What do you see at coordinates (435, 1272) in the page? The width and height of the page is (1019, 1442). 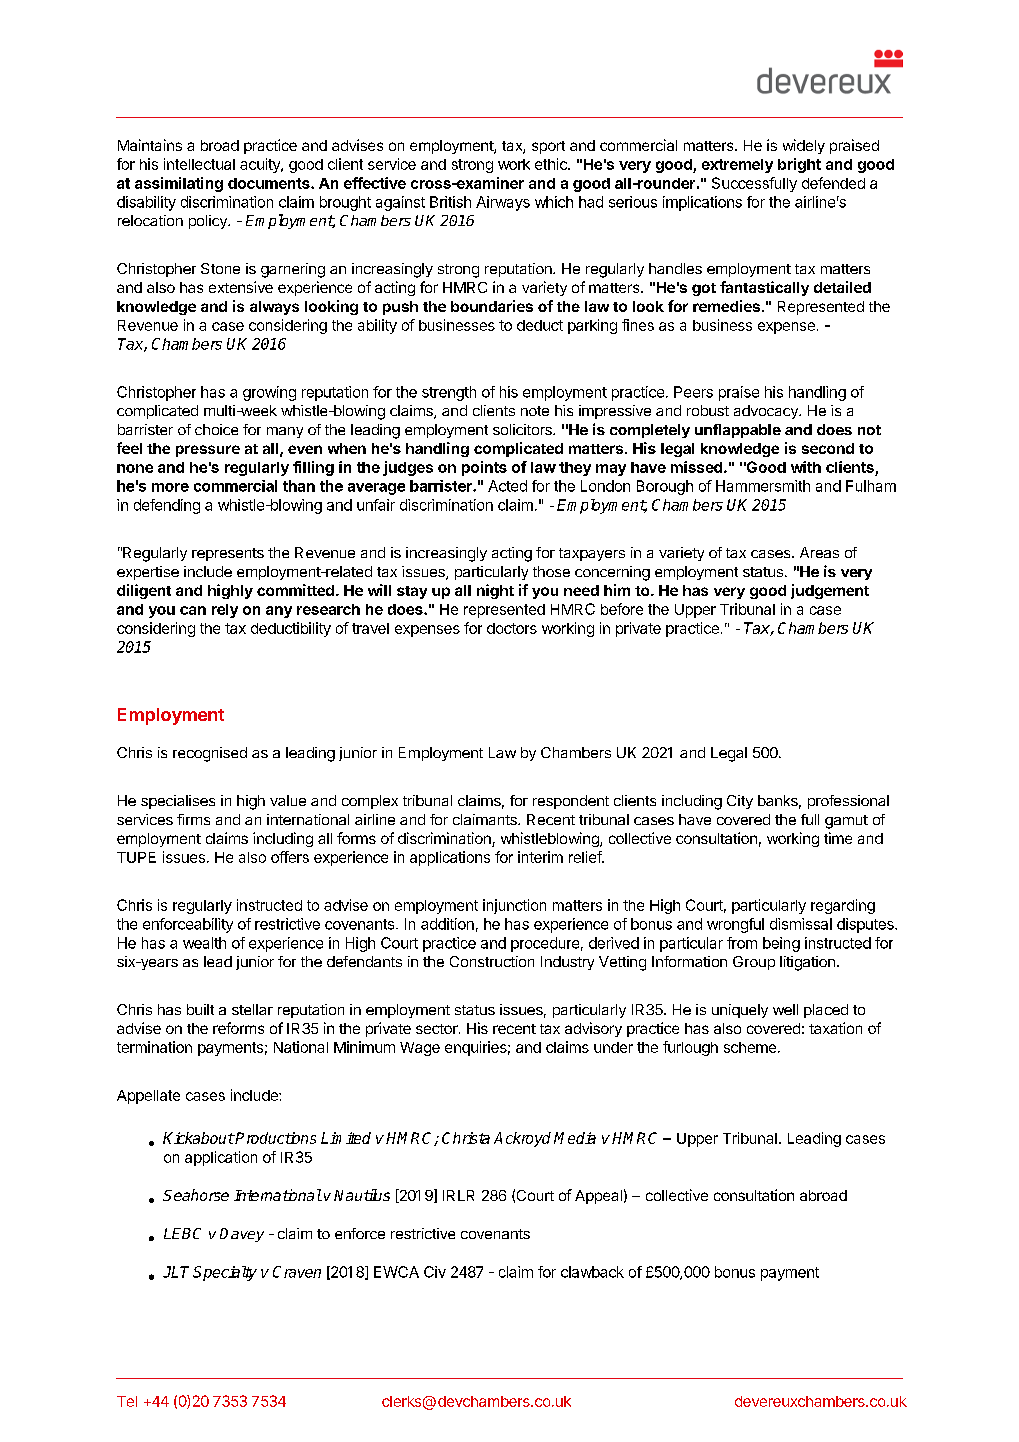 I see `Civ` at bounding box center [435, 1272].
